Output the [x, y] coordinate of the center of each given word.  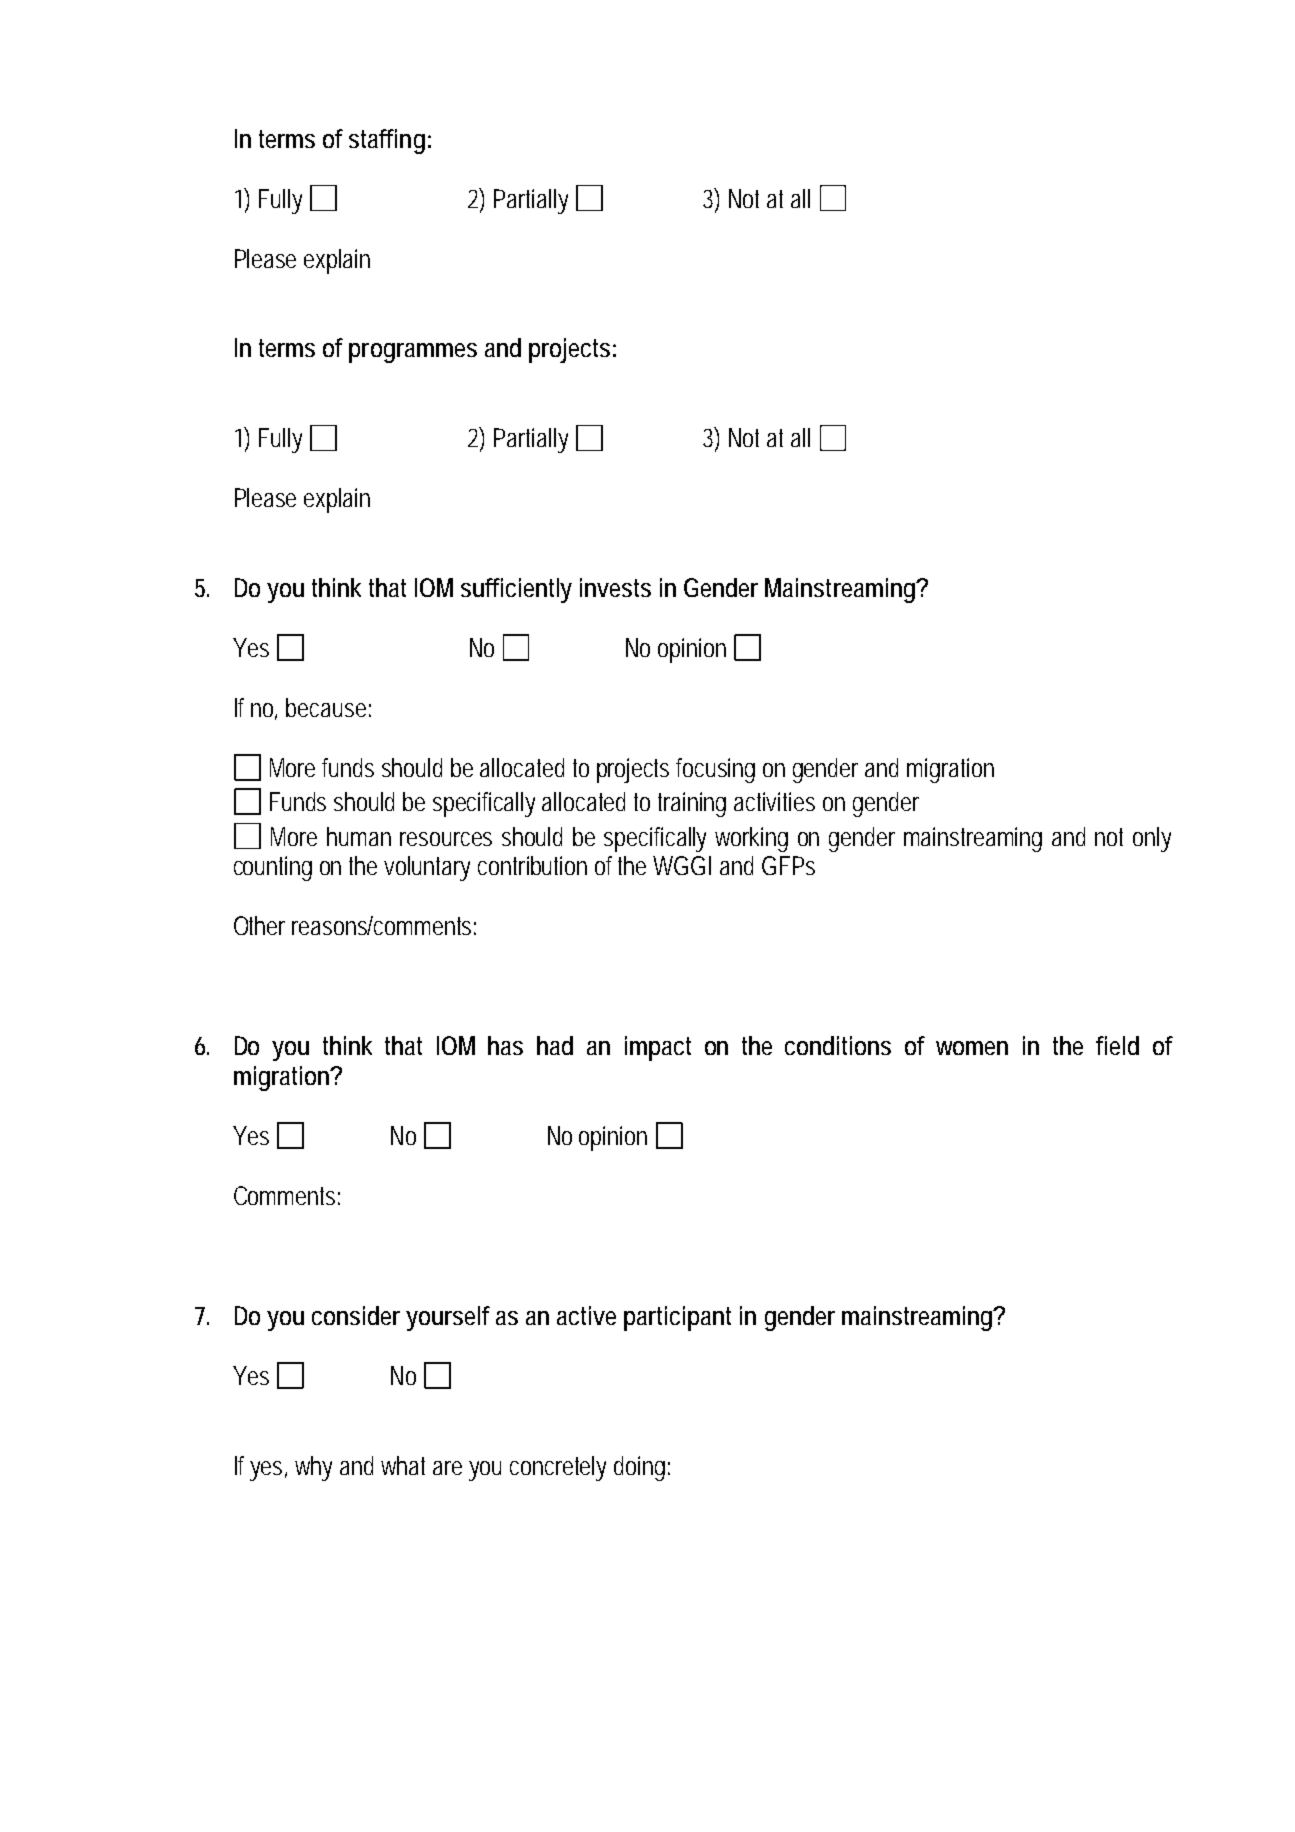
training [692, 804]
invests [615, 587]
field [1117, 1045]
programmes [413, 353]
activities [774, 801]
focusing [715, 770]
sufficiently [516, 590]
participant [677, 1318]
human [359, 836]
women [972, 1048]
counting [273, 868]
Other [259, 925]
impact [658, 1048]
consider [356, 1315]
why [313, 1468]
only [1152, 839]
